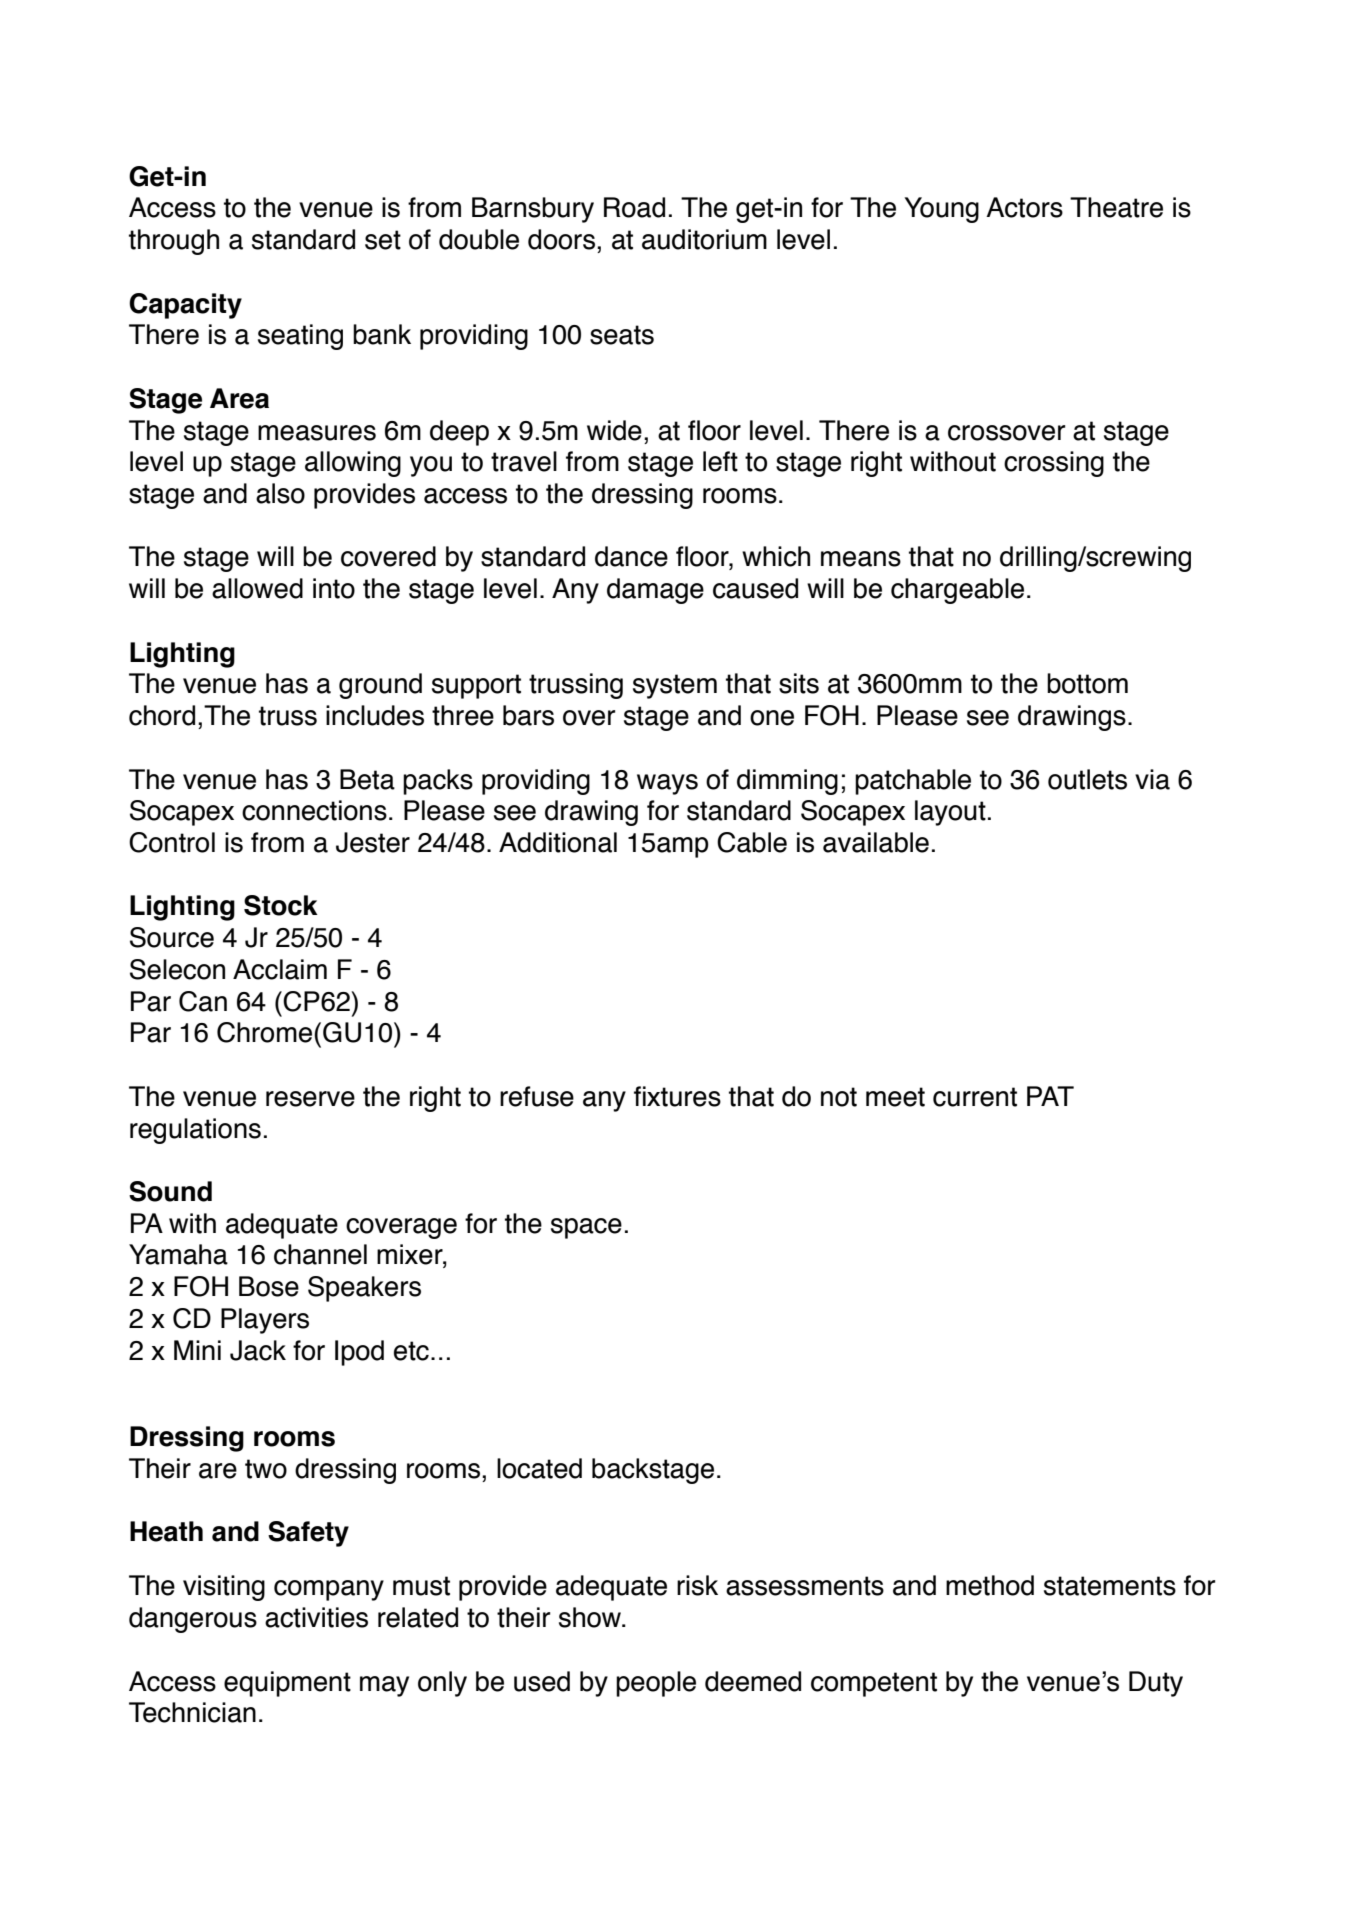  Describe the element at coordinates (1024, 207) in the image. I see `Actors` at that location.
